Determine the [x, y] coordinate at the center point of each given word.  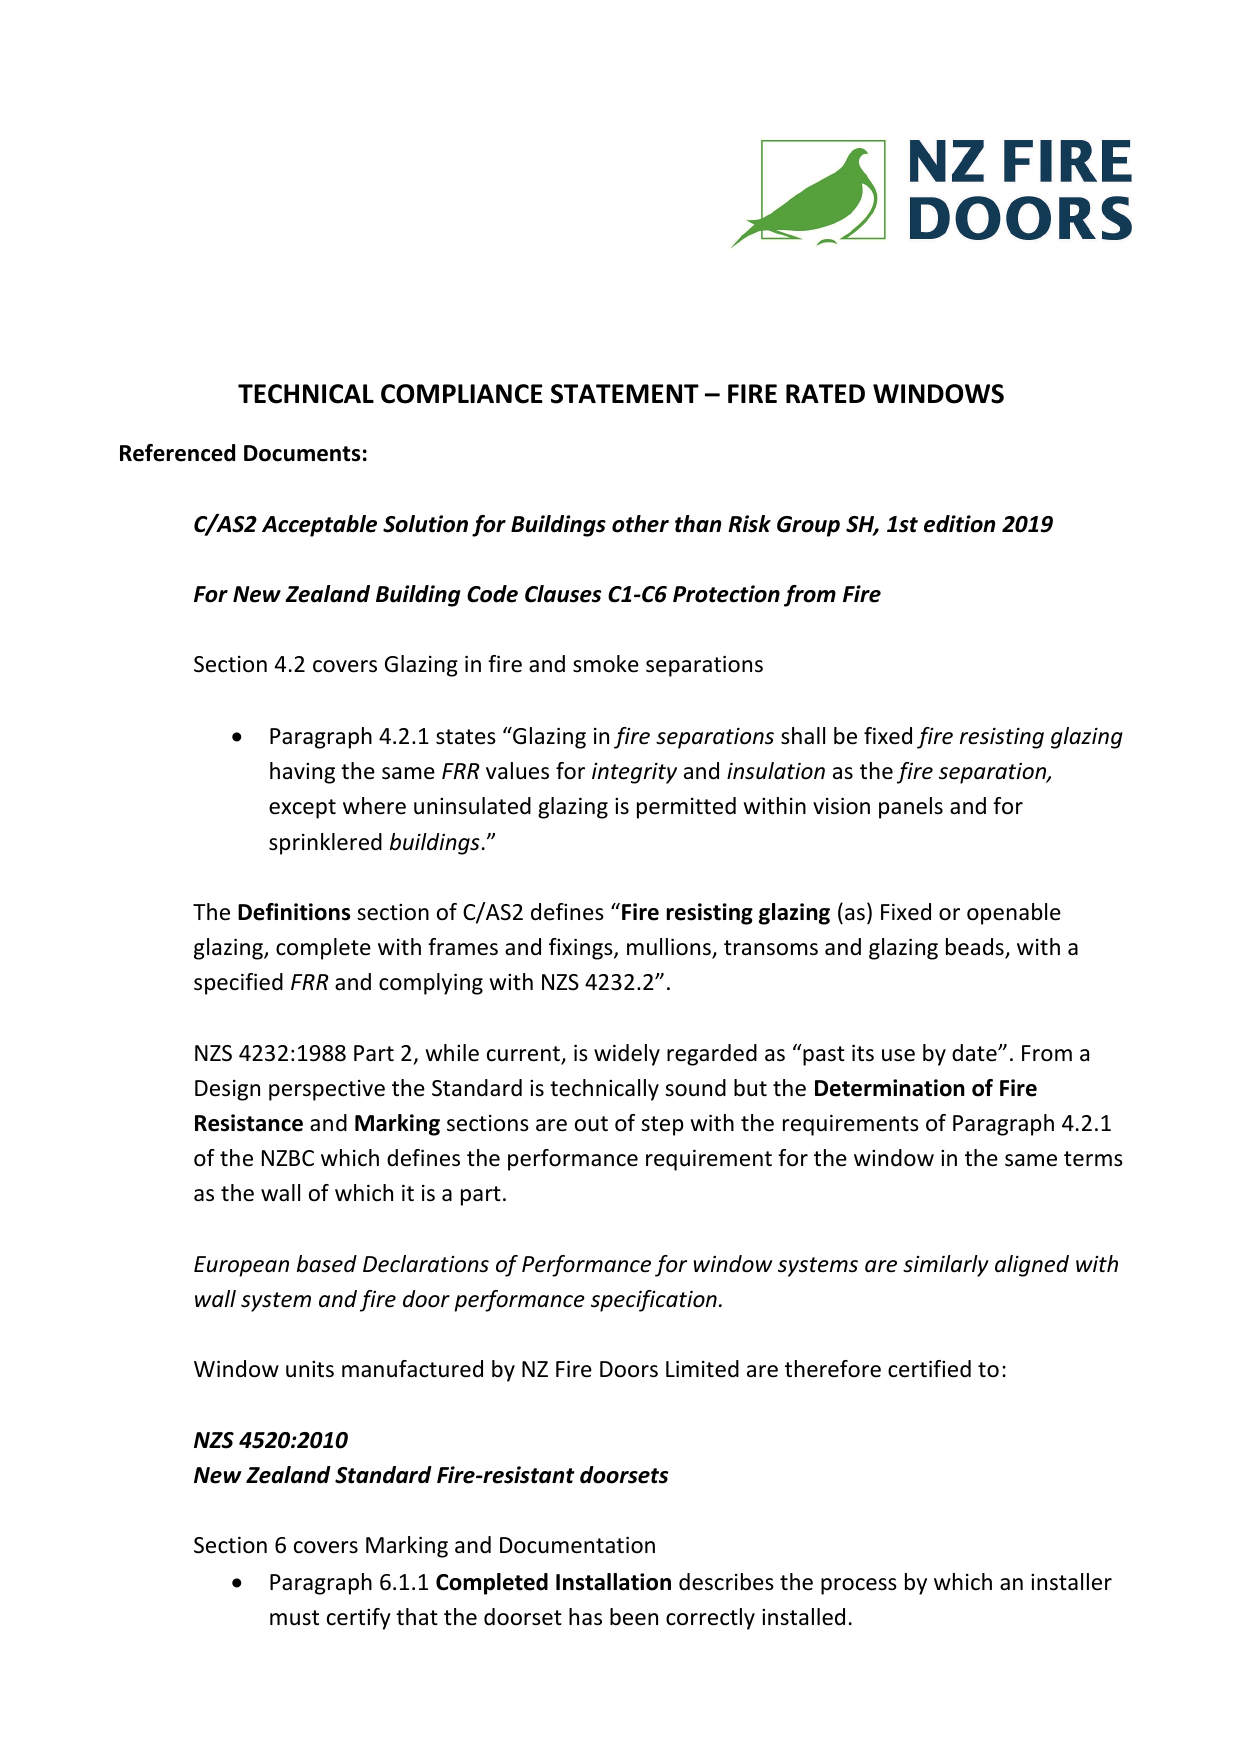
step [662, 1126]
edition [959, 524]
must [294, 1618]
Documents [302, 453]
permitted [686, 808]
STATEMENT [625, 394]
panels [911, 808]
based [327, 1264]
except [302, 809]
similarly [946, 1266]
